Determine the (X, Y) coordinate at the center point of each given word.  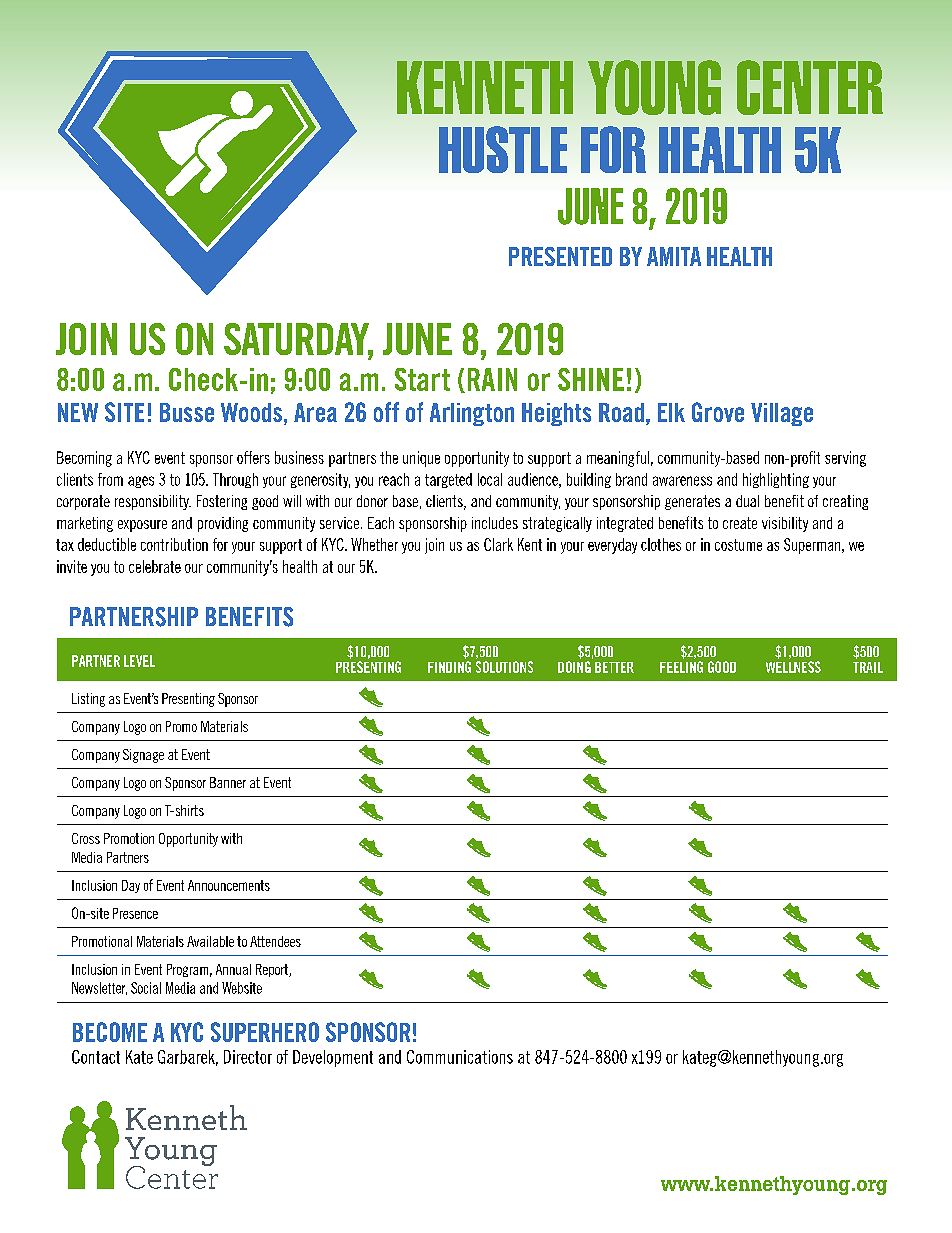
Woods (251, 412)
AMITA (674, 256)
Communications (460, 1057)
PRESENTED (560, 256)
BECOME (110, 1032)
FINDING (449, 667)
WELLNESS (793, 667)
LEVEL (139, 661)
